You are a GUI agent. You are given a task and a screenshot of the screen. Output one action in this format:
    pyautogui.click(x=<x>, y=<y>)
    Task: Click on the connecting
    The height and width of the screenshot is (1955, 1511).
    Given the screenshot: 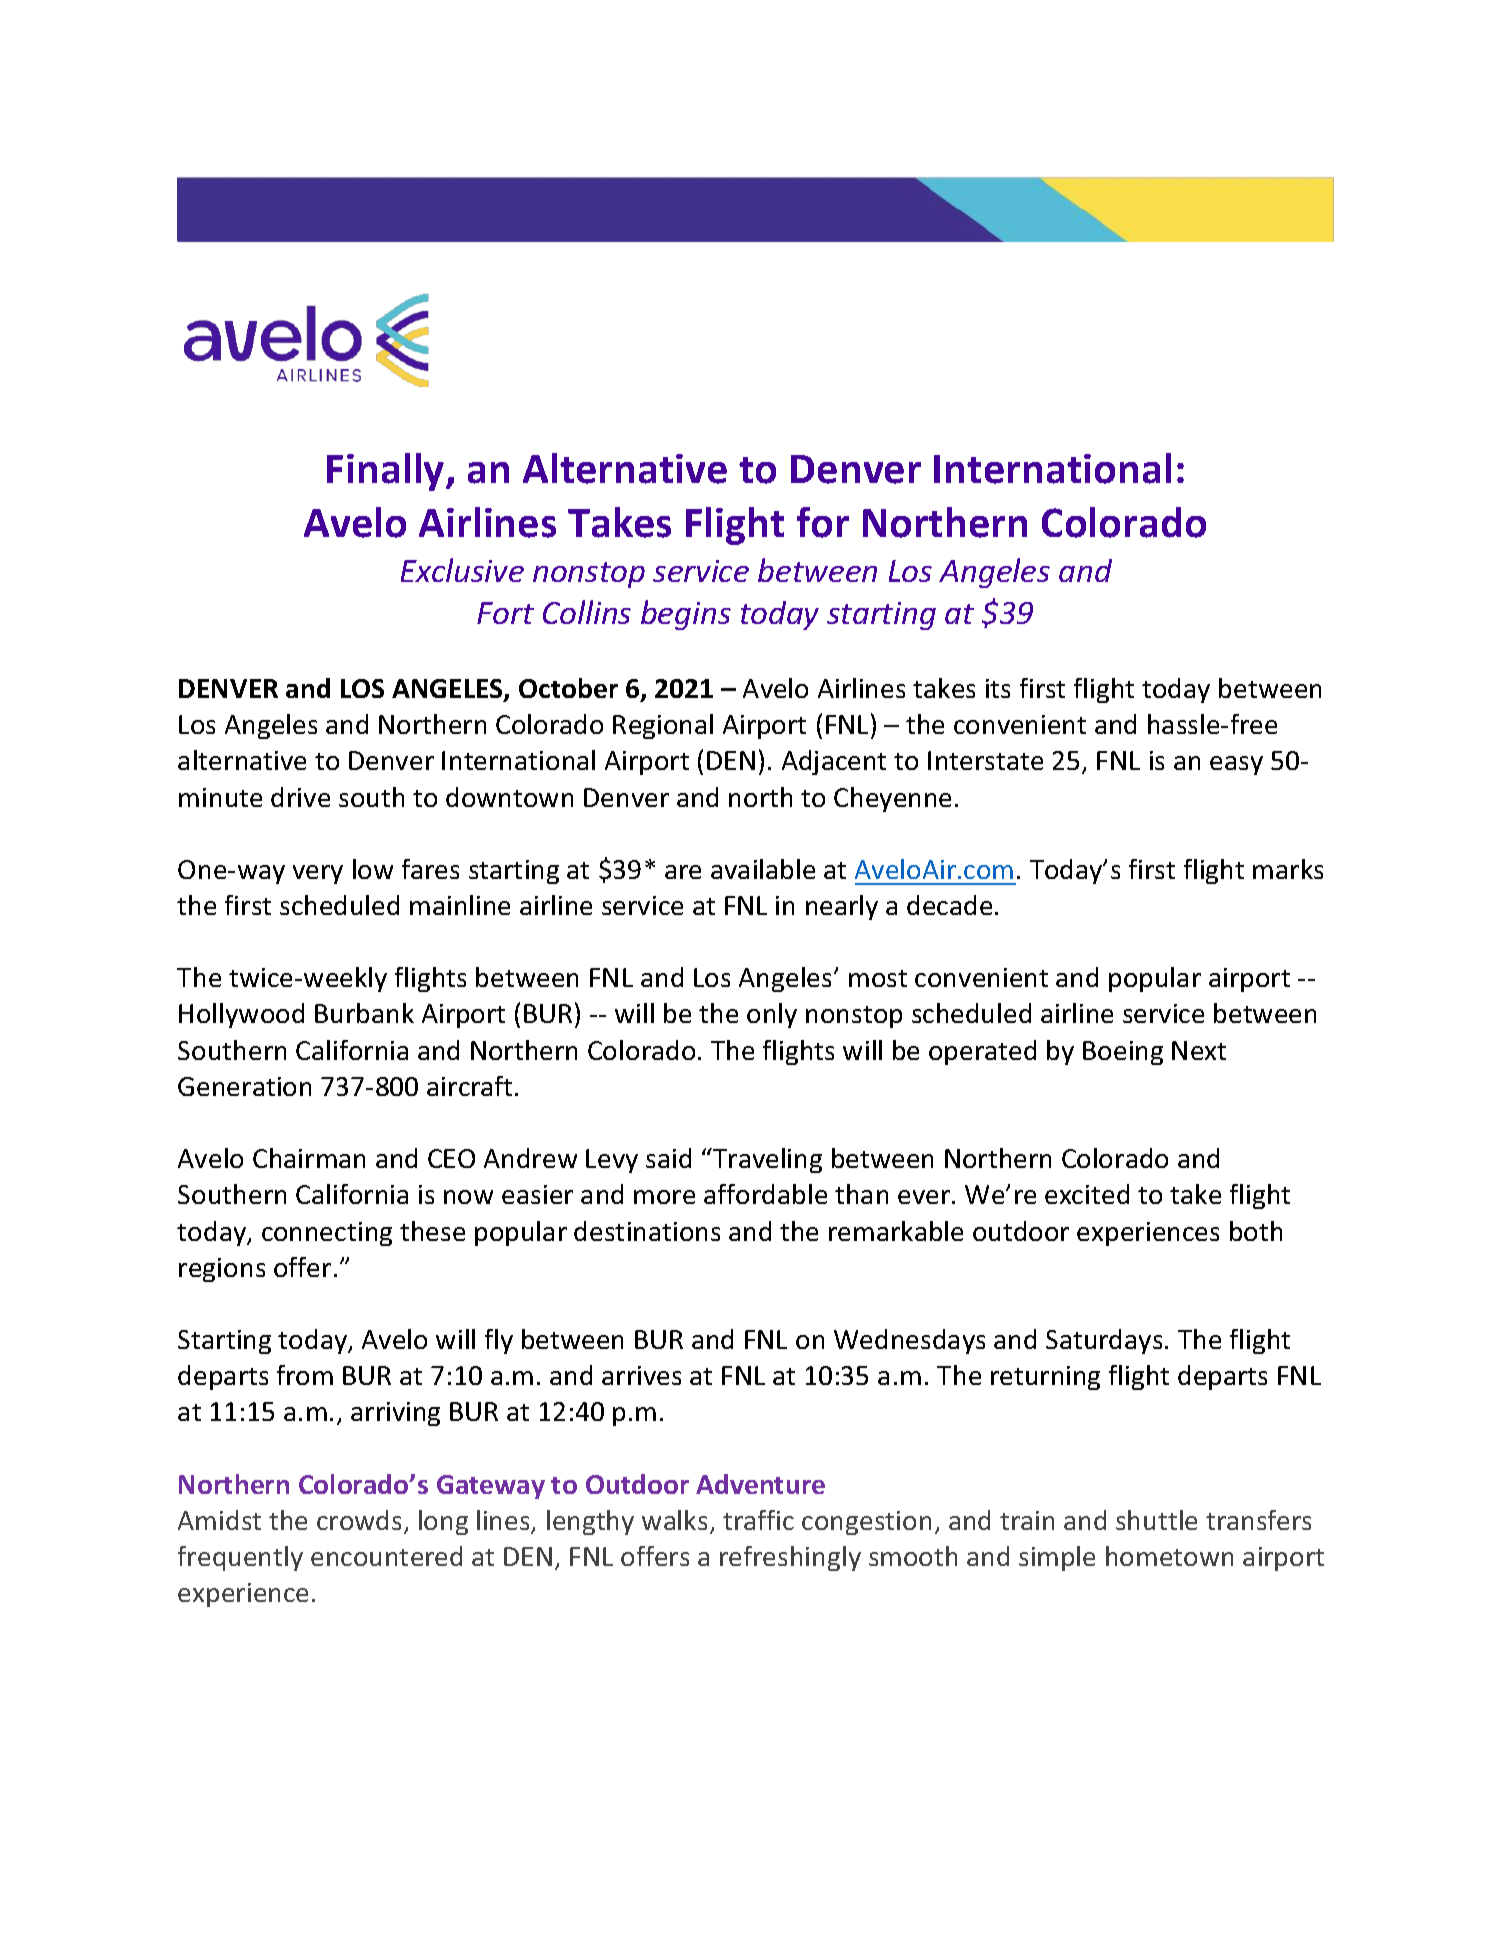 What is the action you would take?
    pyautogui.click(x=327, y=1234)
